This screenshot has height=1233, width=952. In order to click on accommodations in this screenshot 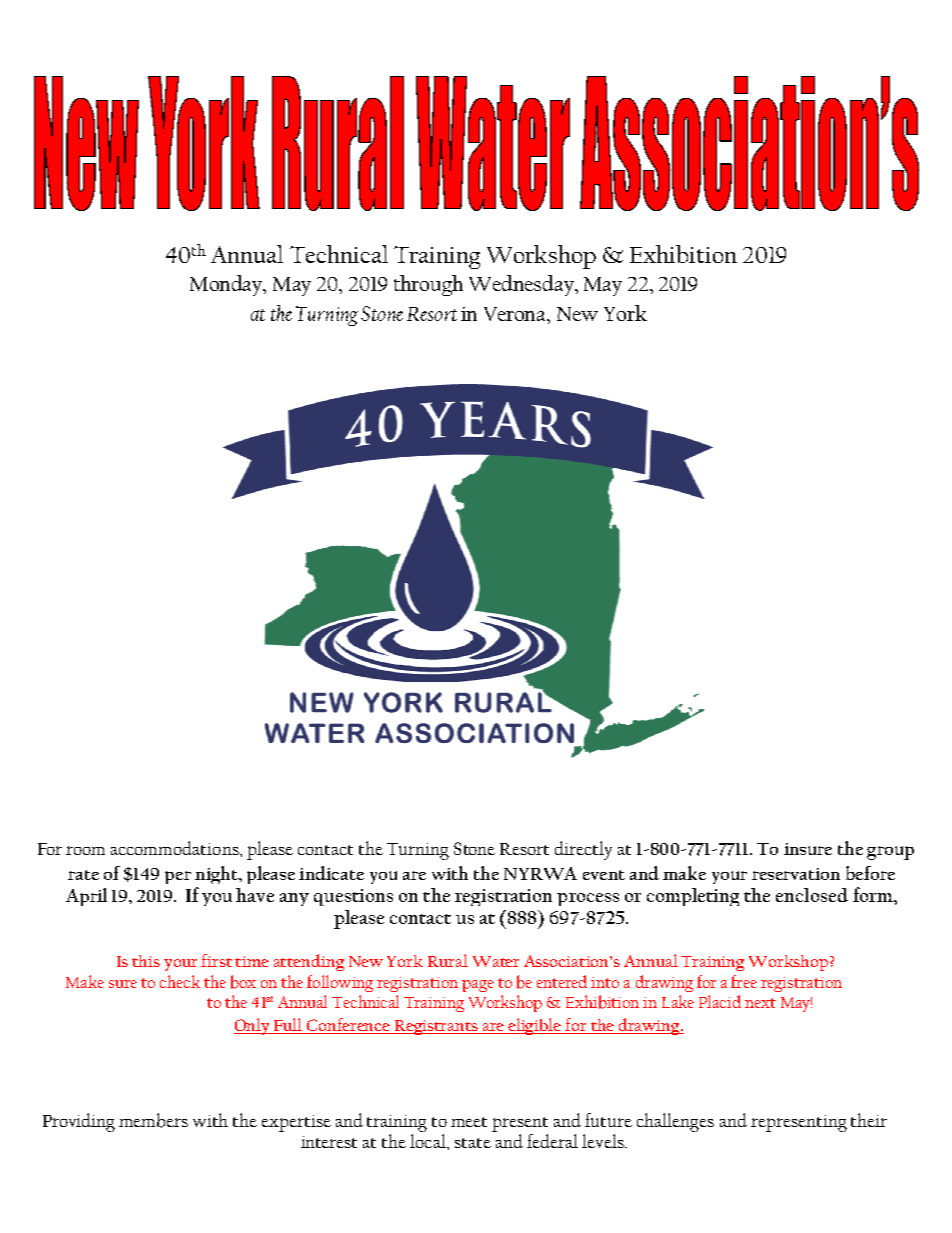, I will do `click(176, 848)`.
